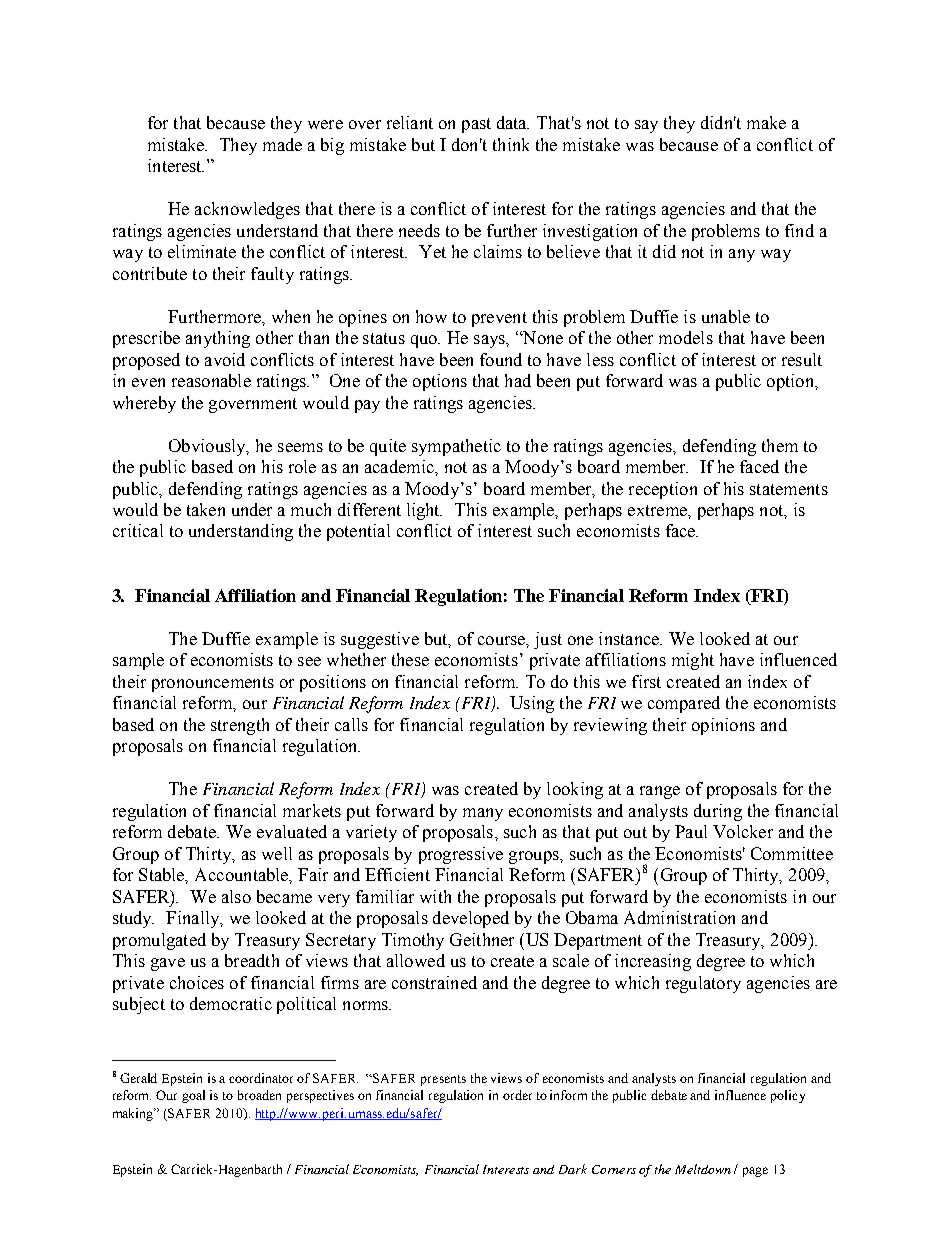  What do you see at coordinates (292, 831) in the image?
I see `evaluated` at bounding box center [292, 831].
